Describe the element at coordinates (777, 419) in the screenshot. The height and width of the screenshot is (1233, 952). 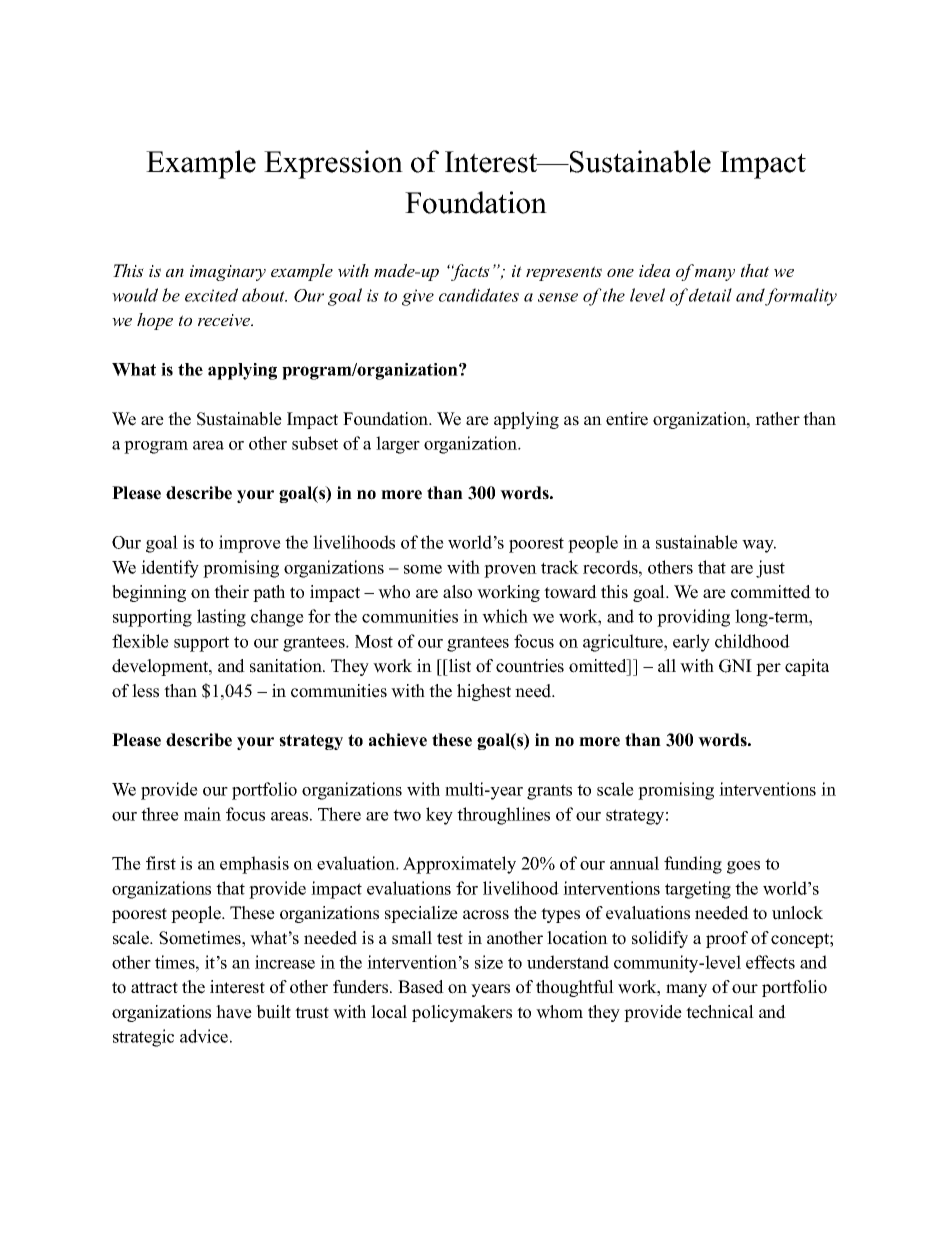
I see `rather` at that location.
